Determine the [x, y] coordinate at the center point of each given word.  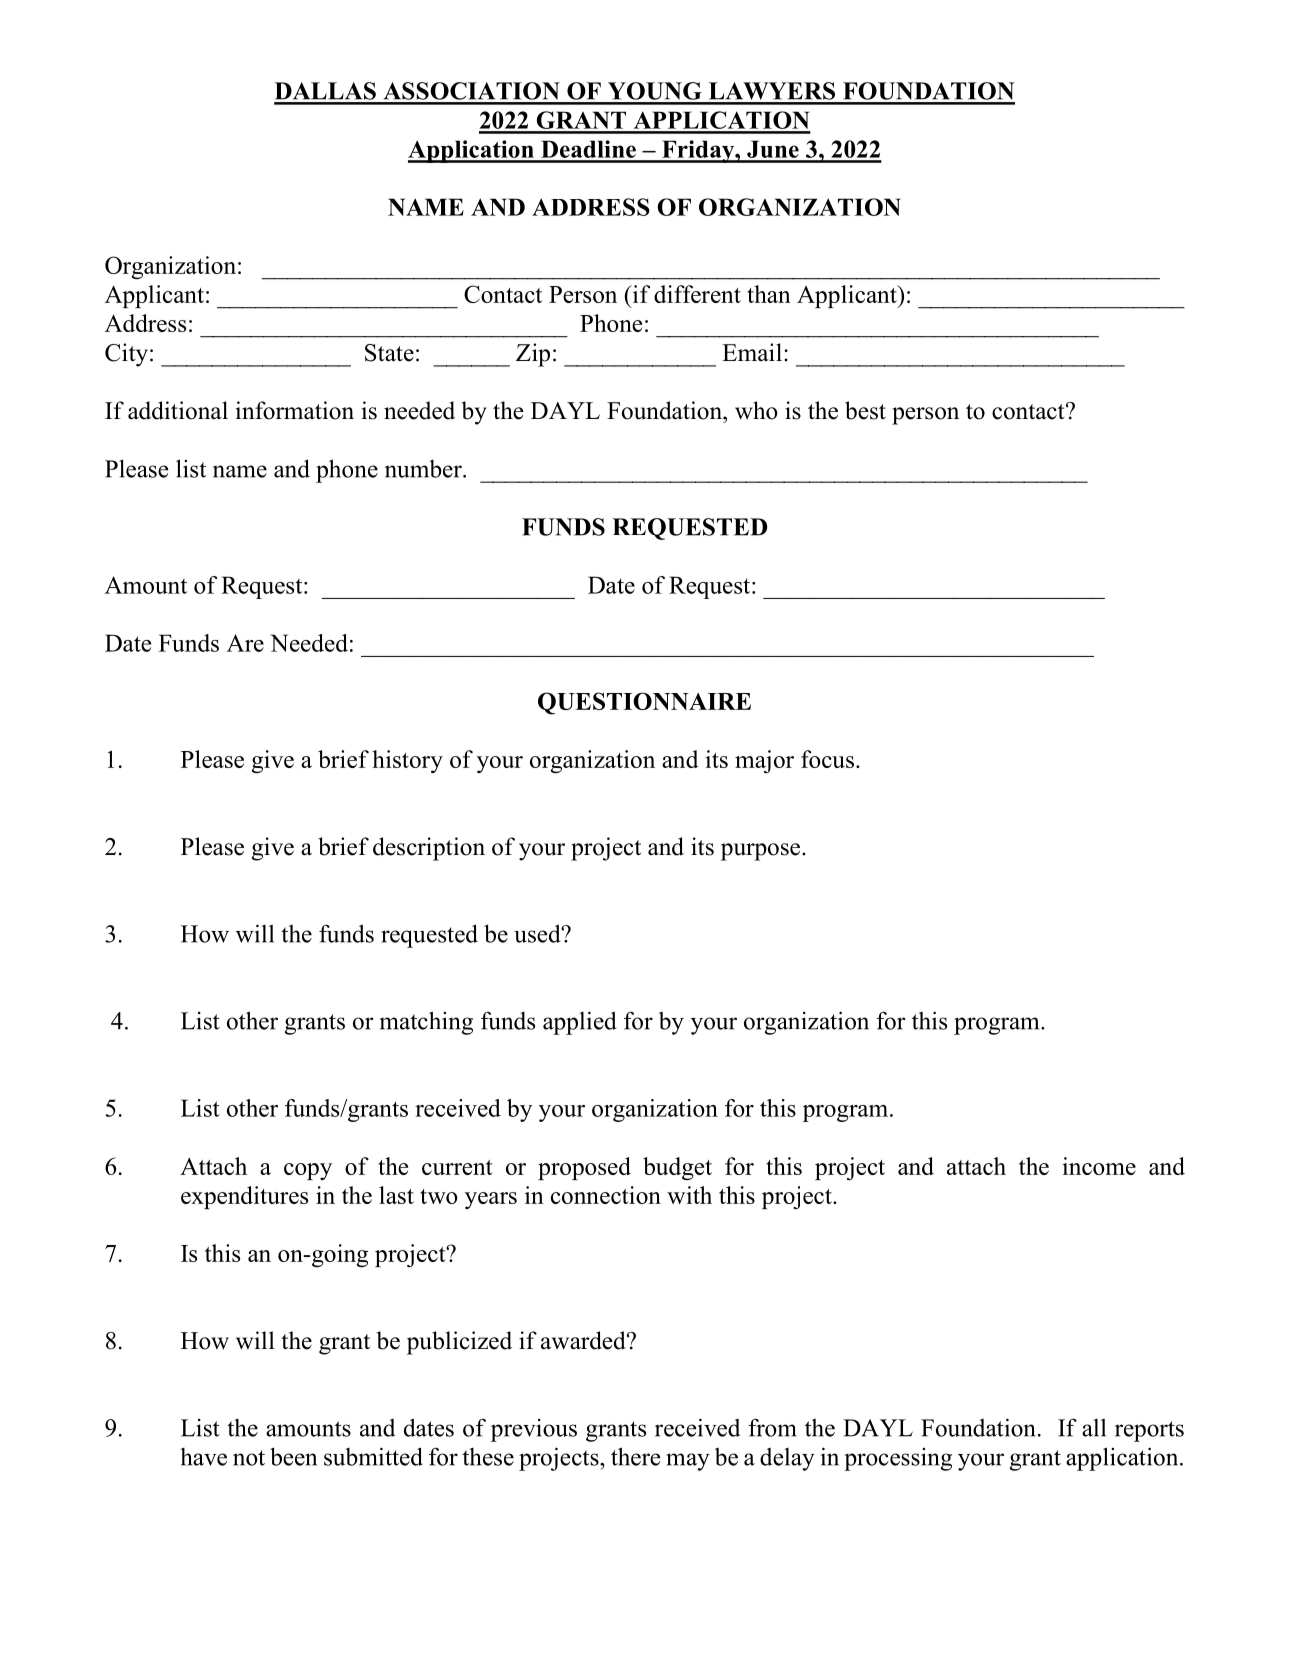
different [697, 294]
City [126, 355]
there [635, 1456]
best [865, 410]
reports [1149, 1431]
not [249, 1458]
